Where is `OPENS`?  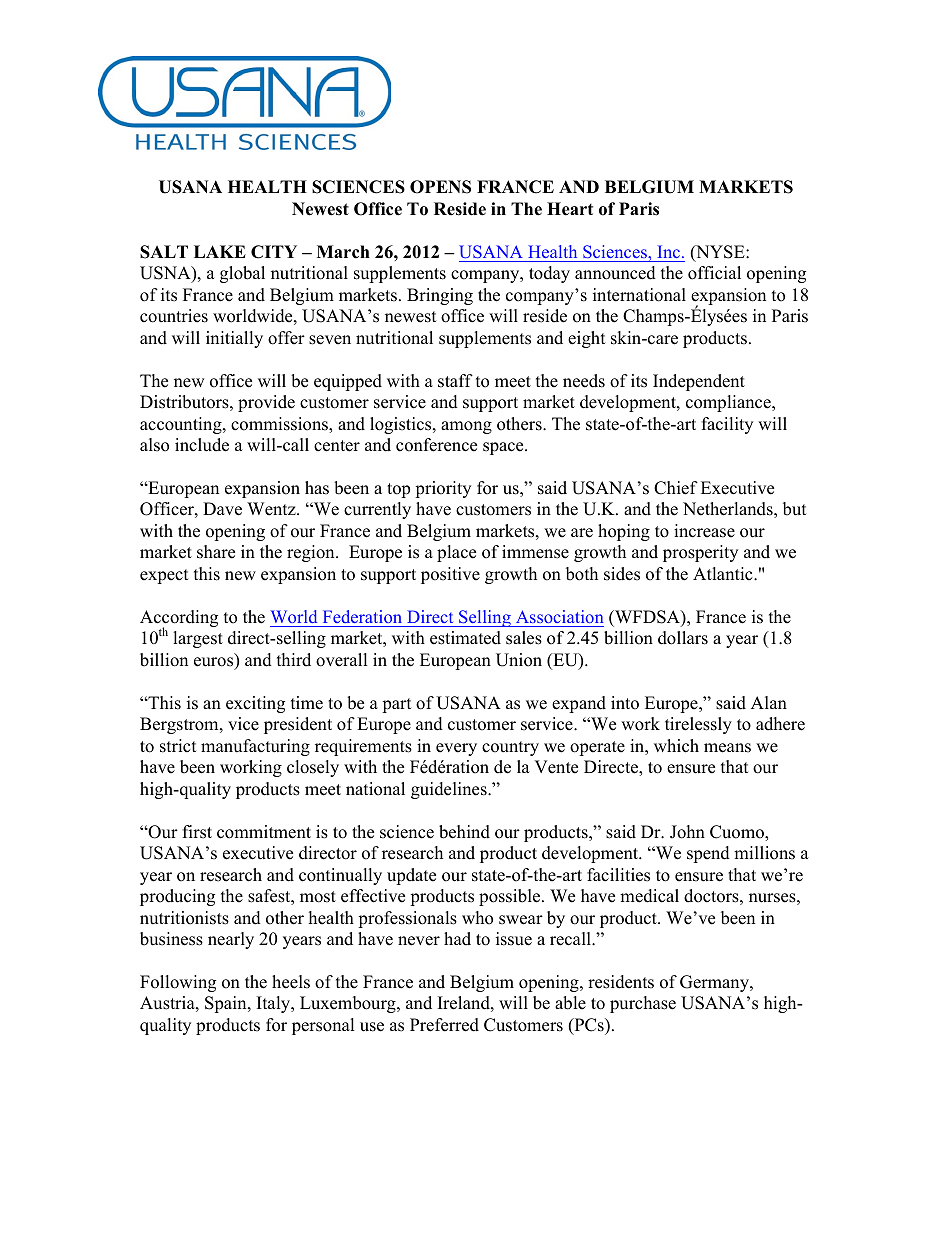 OPENS is located at coordinates (440, 187).
